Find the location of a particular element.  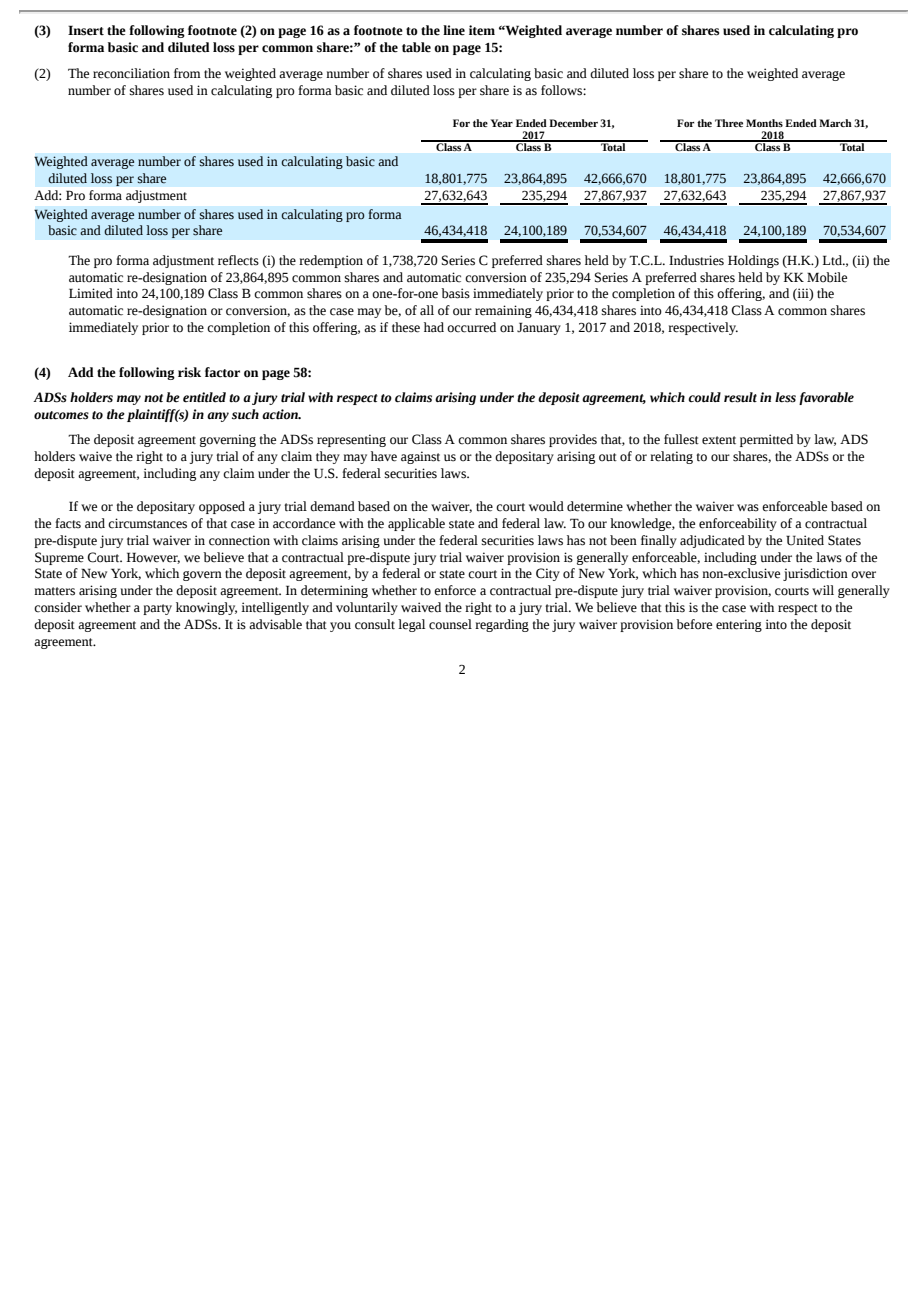

Three is located at coordinates (729, 123).
